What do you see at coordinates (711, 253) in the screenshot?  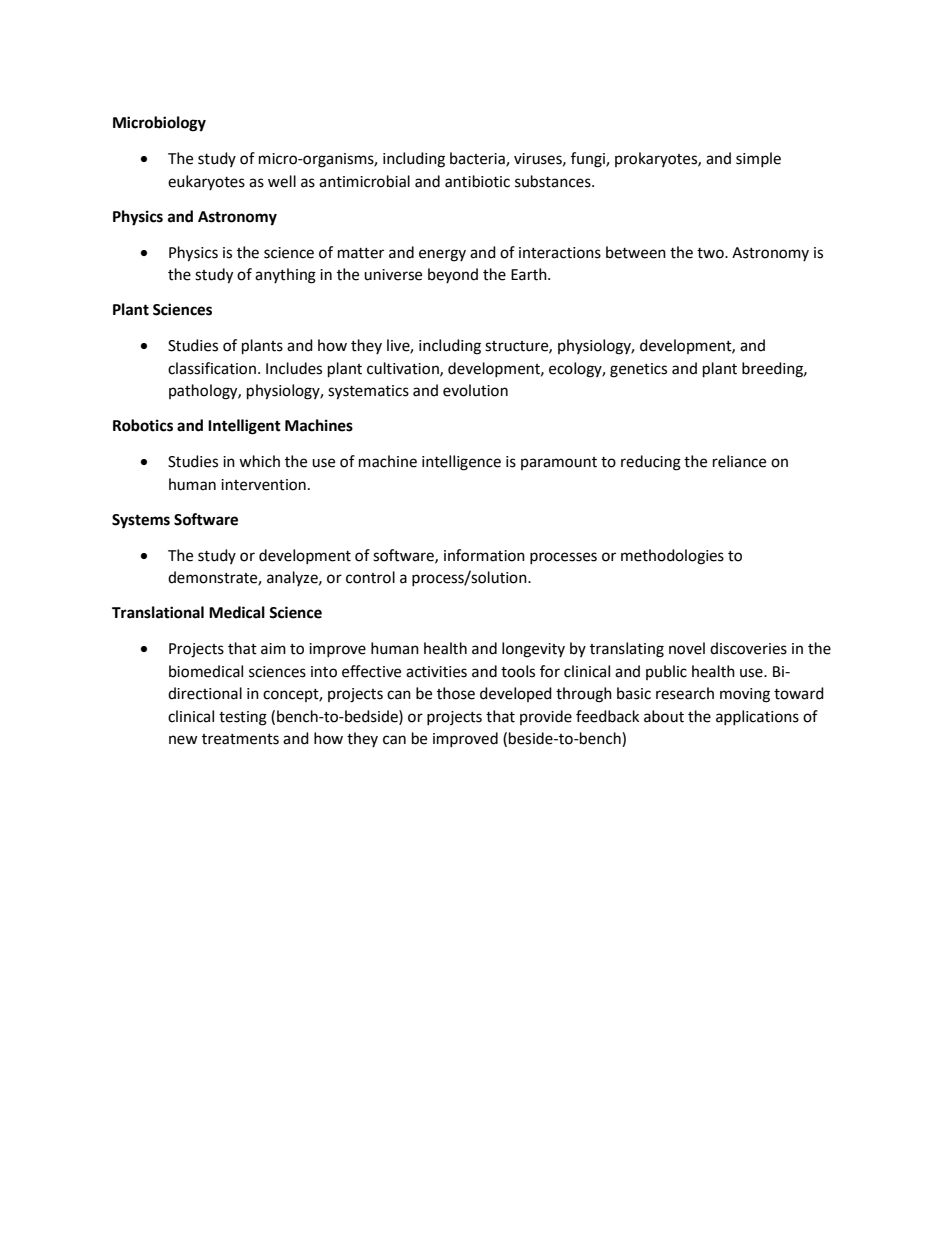 I see `two` at bounding box center [711, 253].
